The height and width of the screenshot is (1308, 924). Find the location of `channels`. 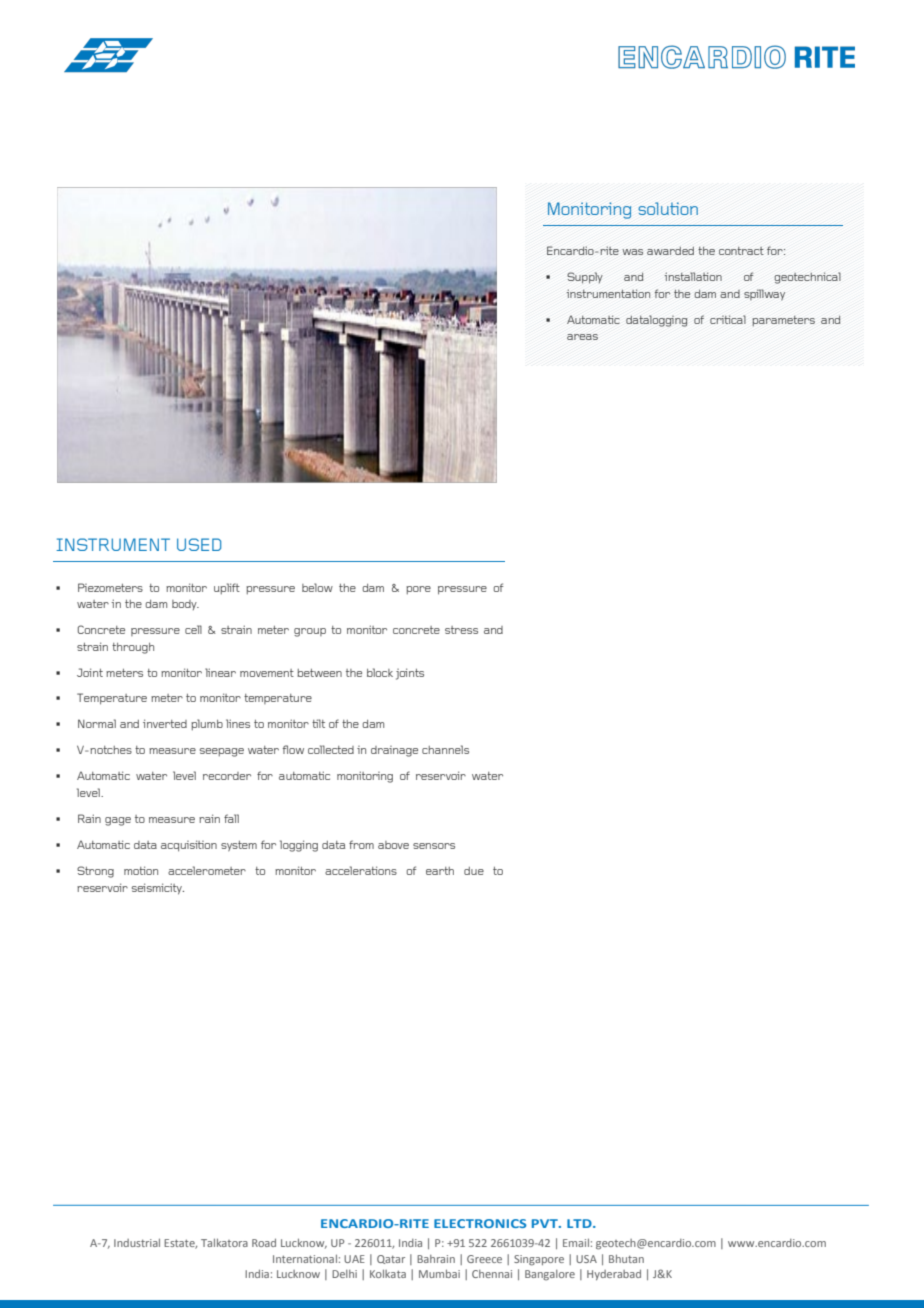

channels is located at coordinates (445, 749).
